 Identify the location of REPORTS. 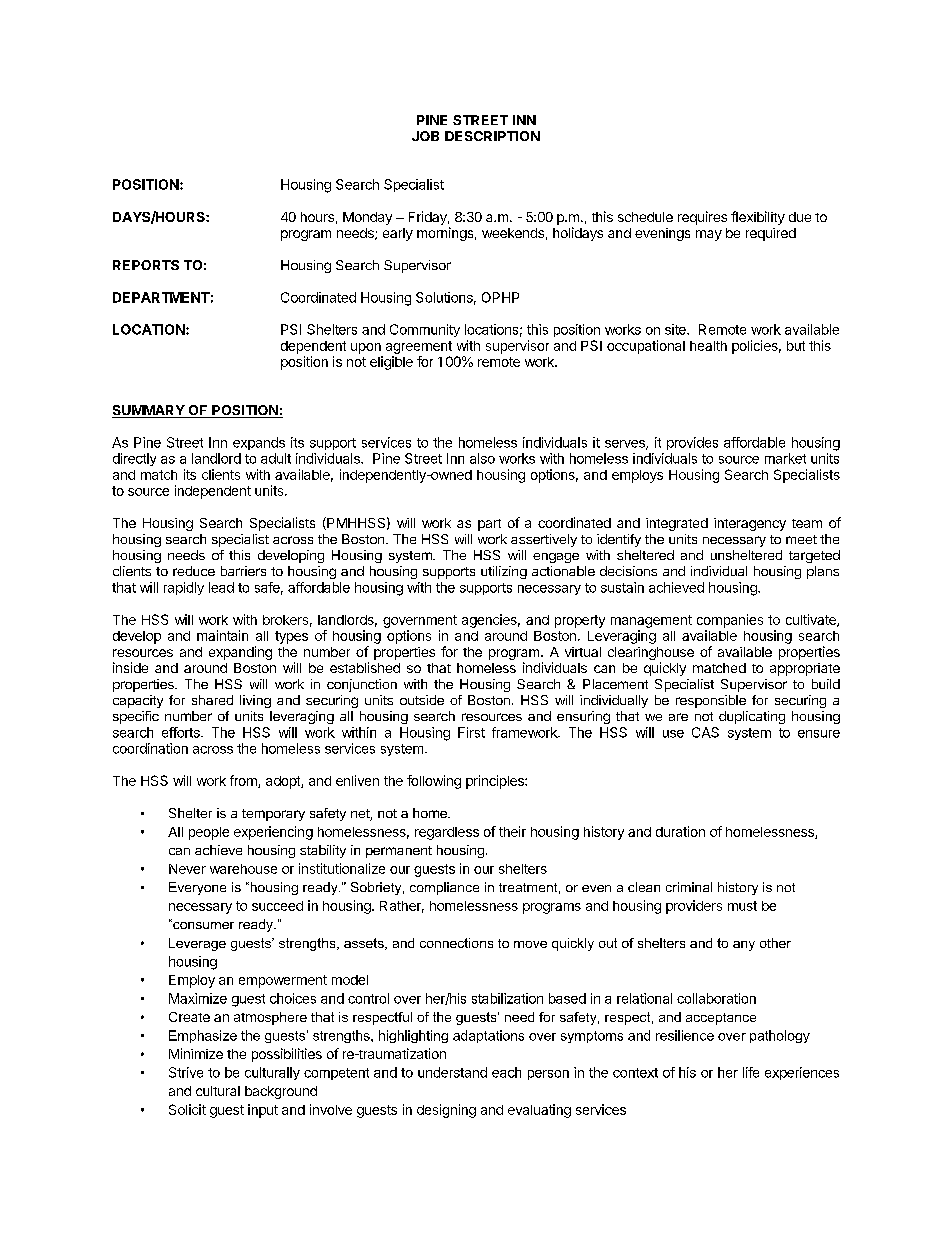
(146, 265).
